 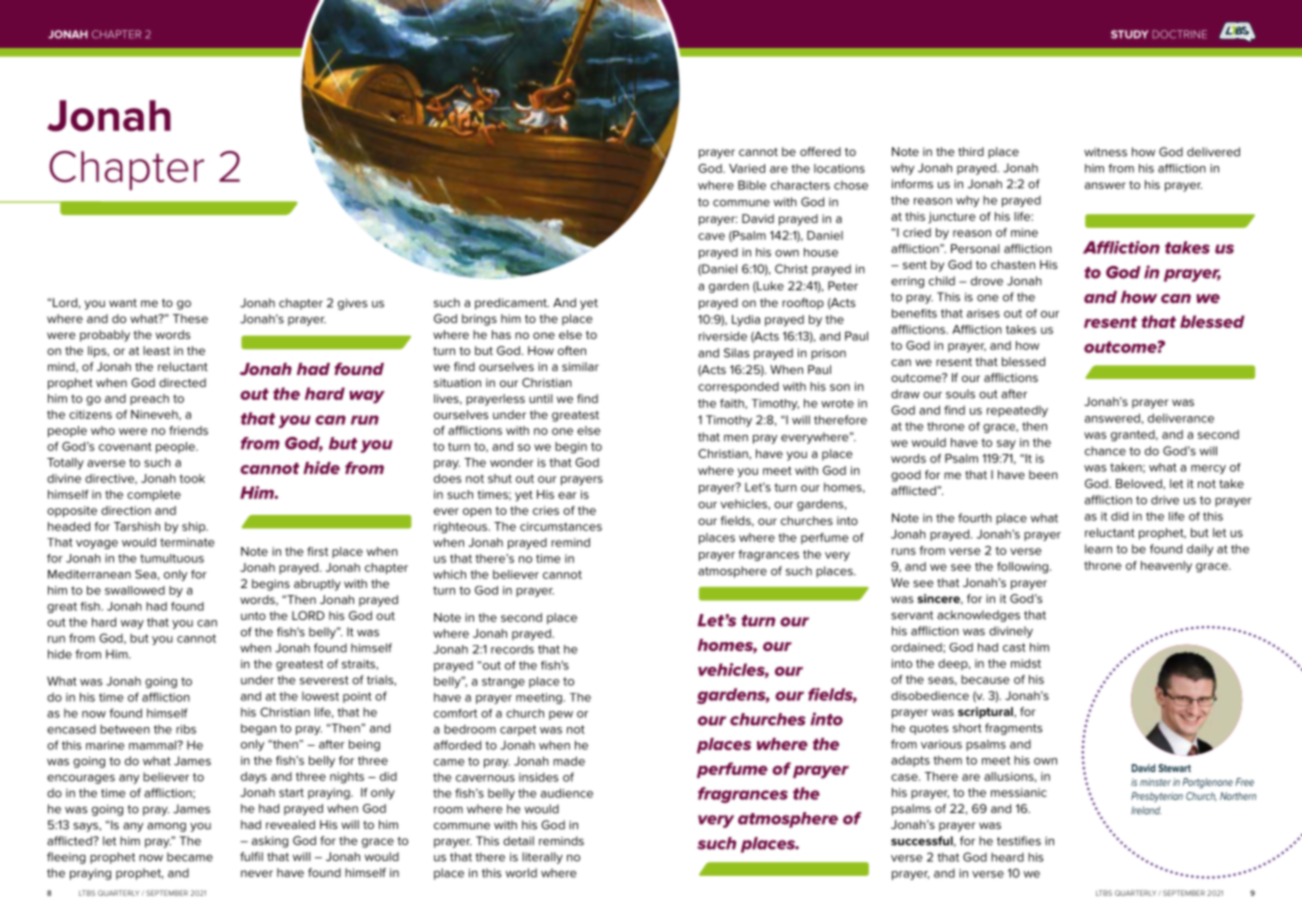 I want to click on These, so click(x=190, y=318).
